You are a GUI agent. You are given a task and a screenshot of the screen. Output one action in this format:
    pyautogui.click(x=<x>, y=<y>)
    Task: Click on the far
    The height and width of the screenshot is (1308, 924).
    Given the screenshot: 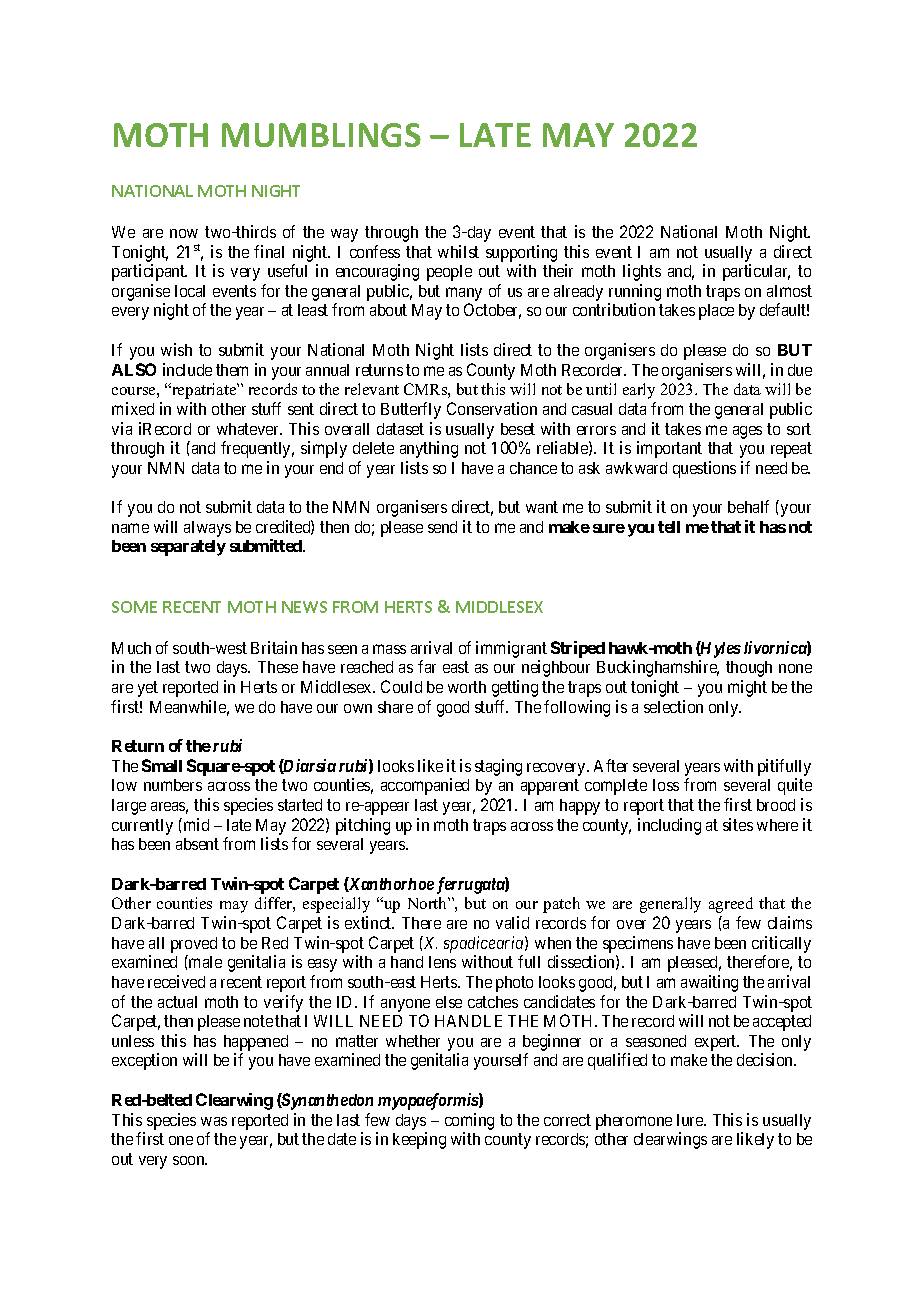 What is the action you would take?
    pyautogui.click(x=427, y=666)
